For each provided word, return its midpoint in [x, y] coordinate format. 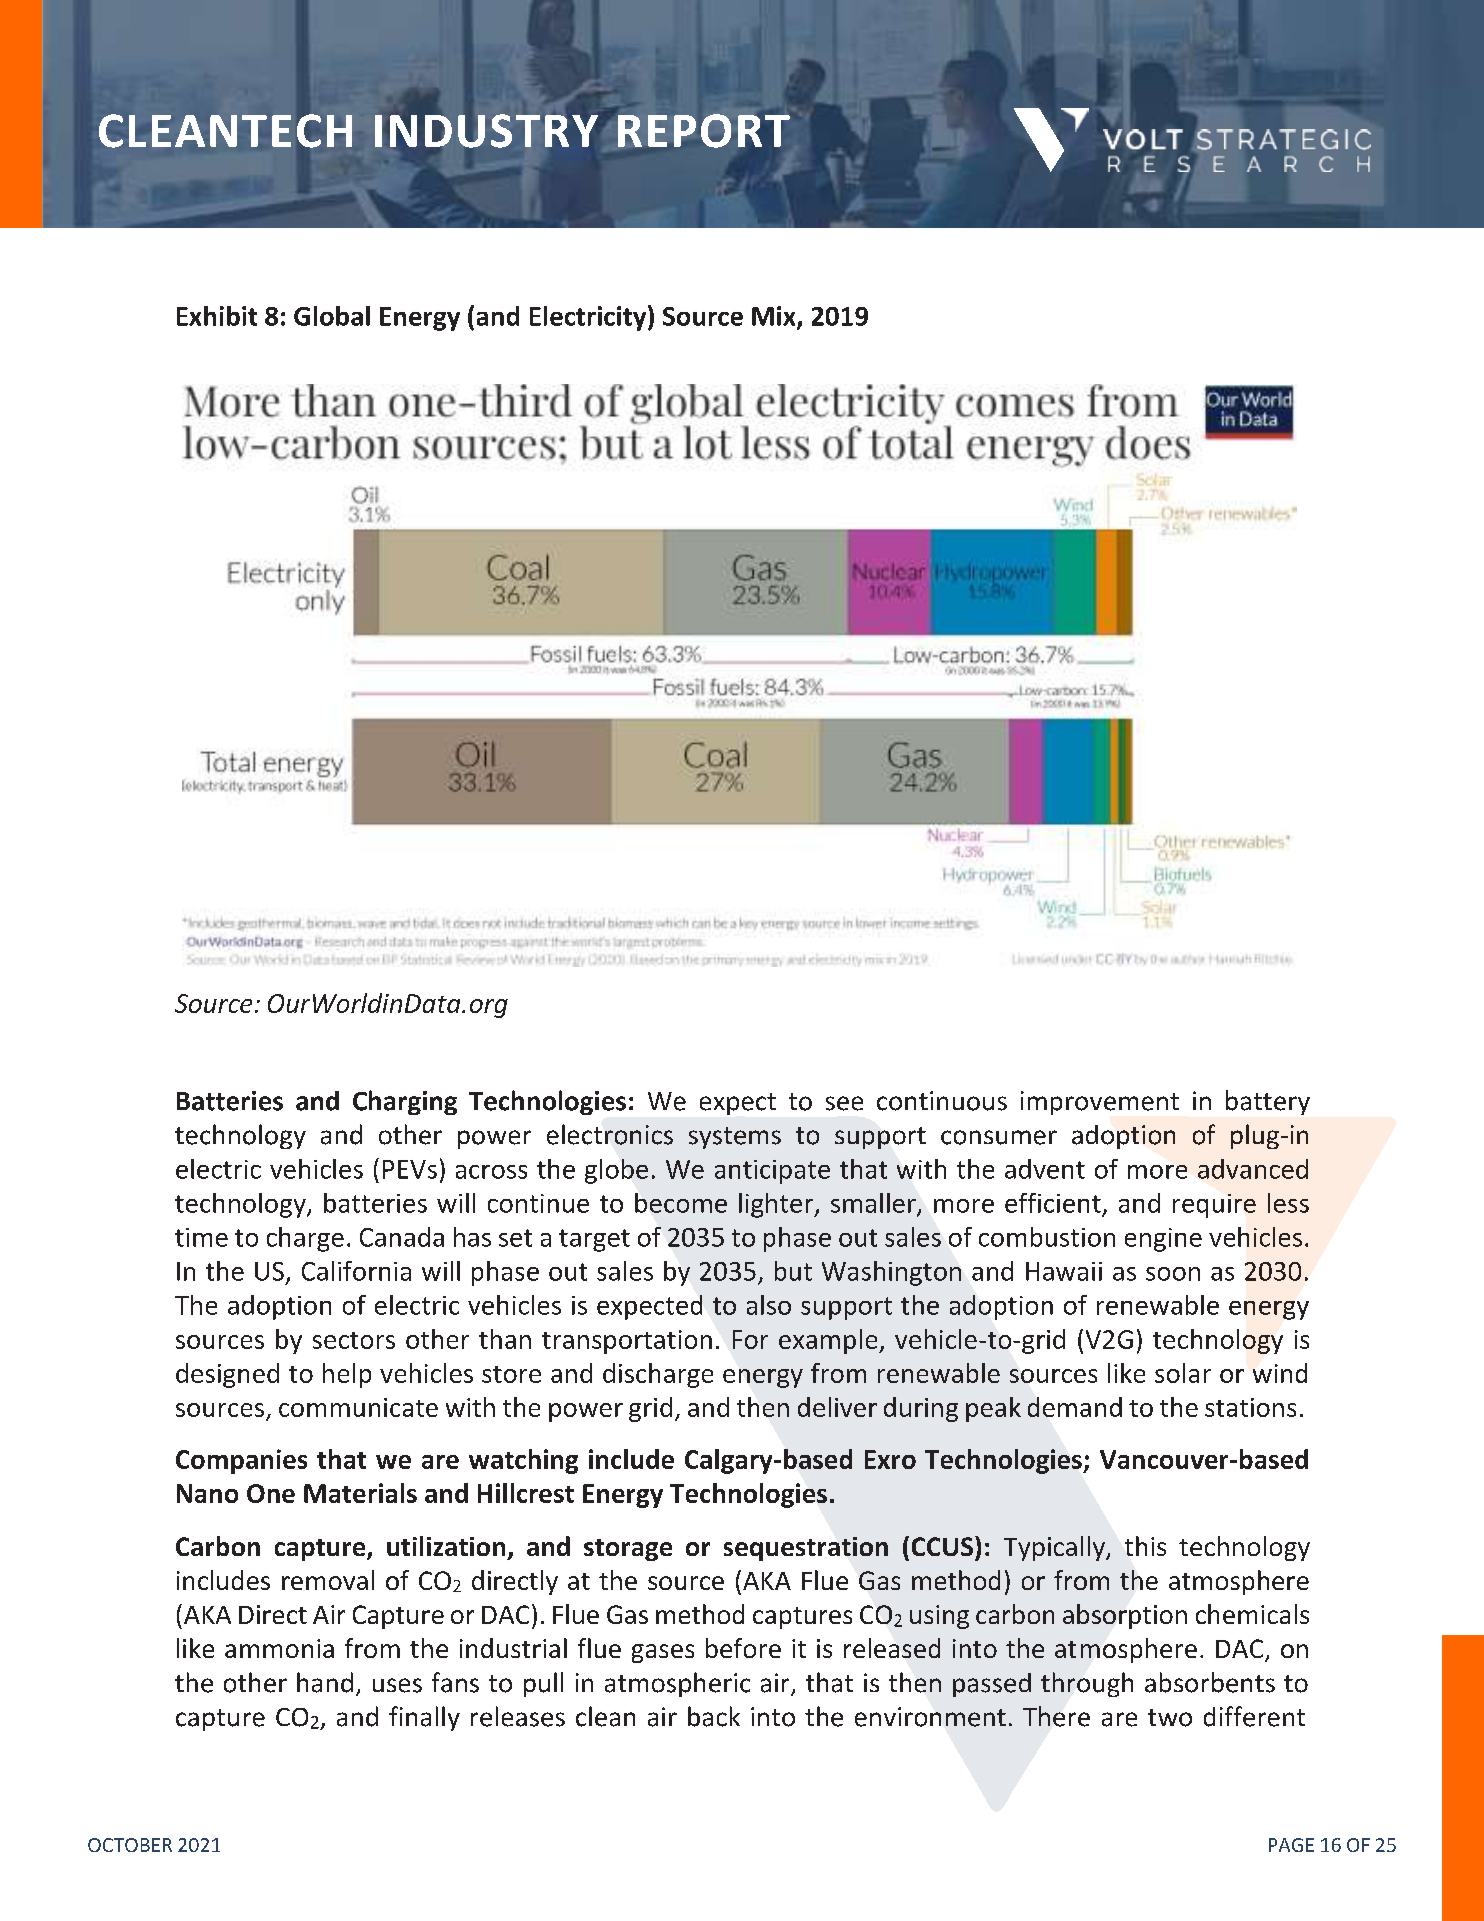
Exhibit [217, 316]
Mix [775, 317]
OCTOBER [130, 1845]
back [714, 1716]
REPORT [704, 131]
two [1170, 1718]
